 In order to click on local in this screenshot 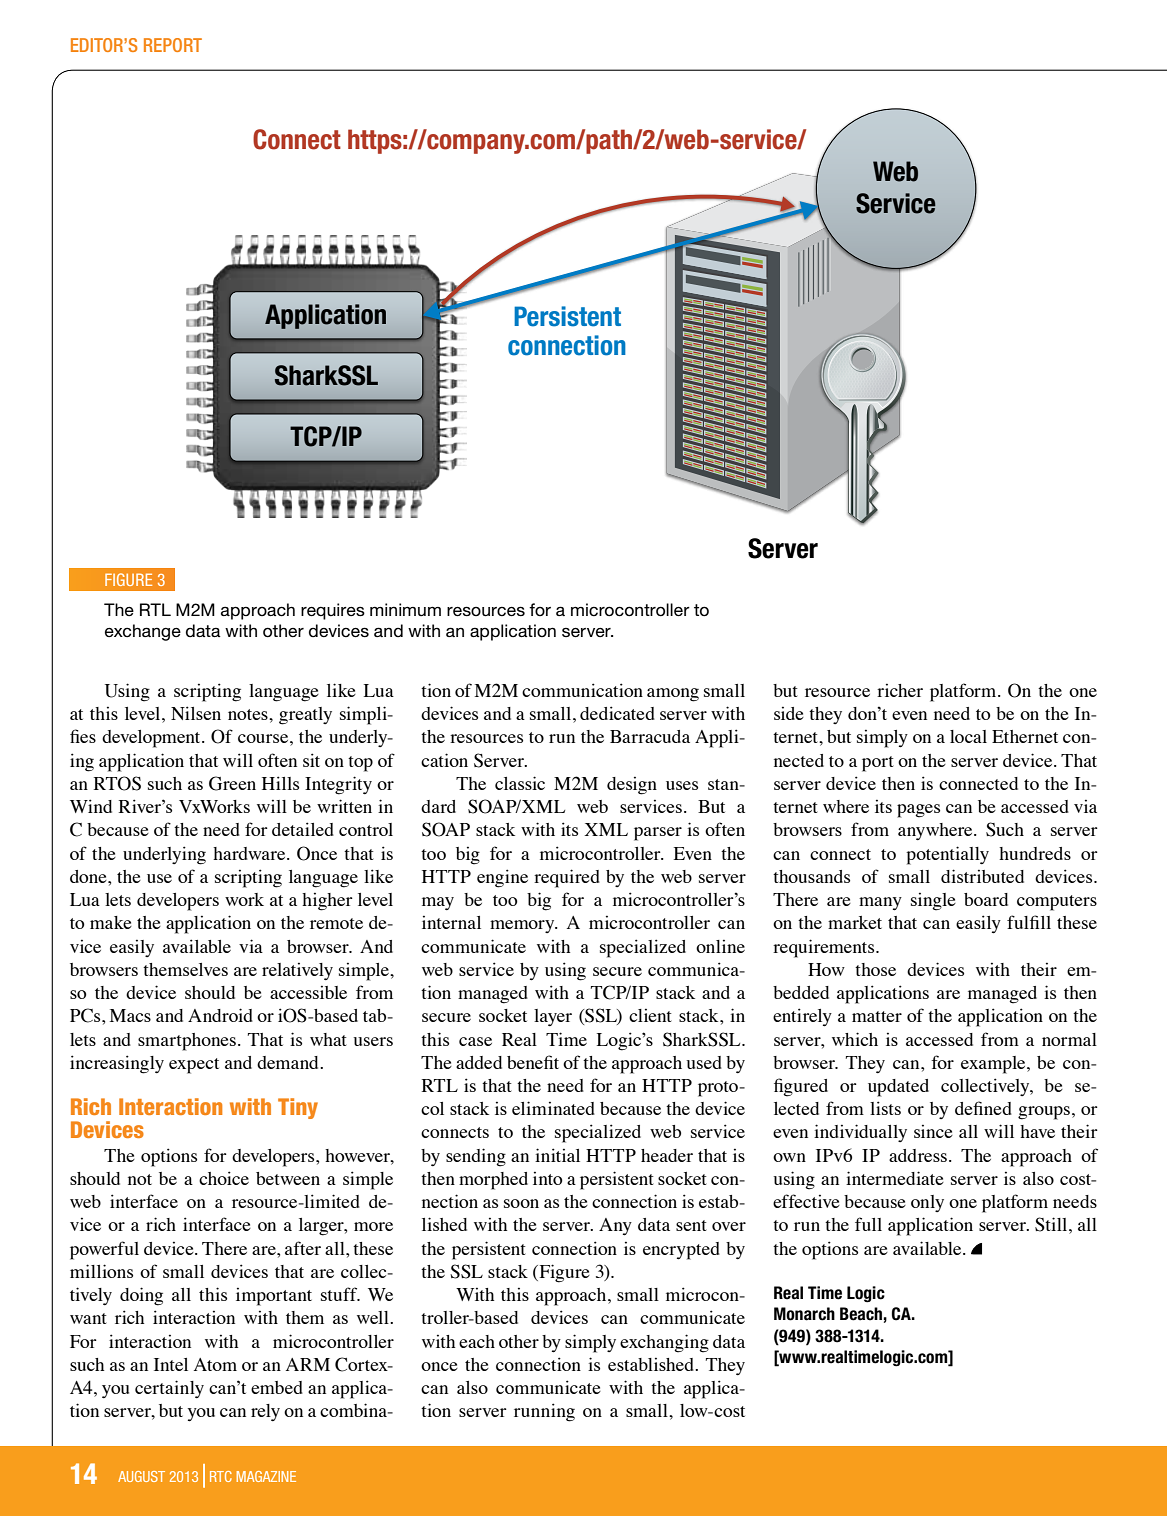, I will do `click(968, 736)`.
